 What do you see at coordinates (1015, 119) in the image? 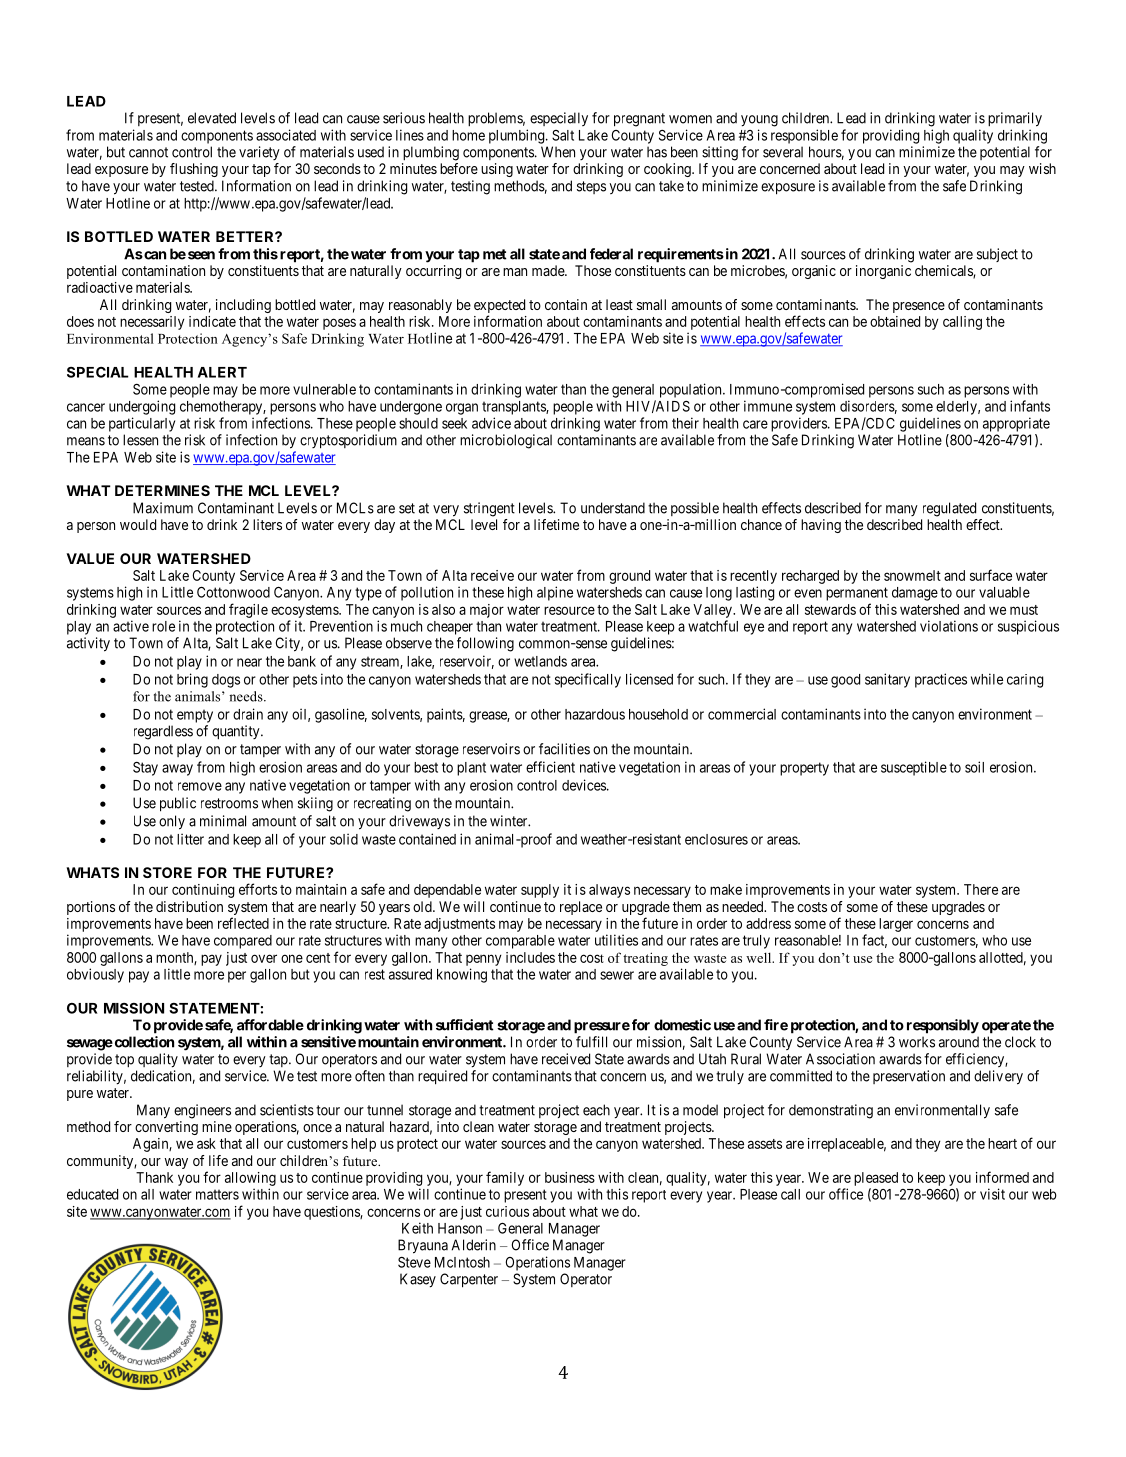
I see `primarily` at bounding box center [1015, 119].
